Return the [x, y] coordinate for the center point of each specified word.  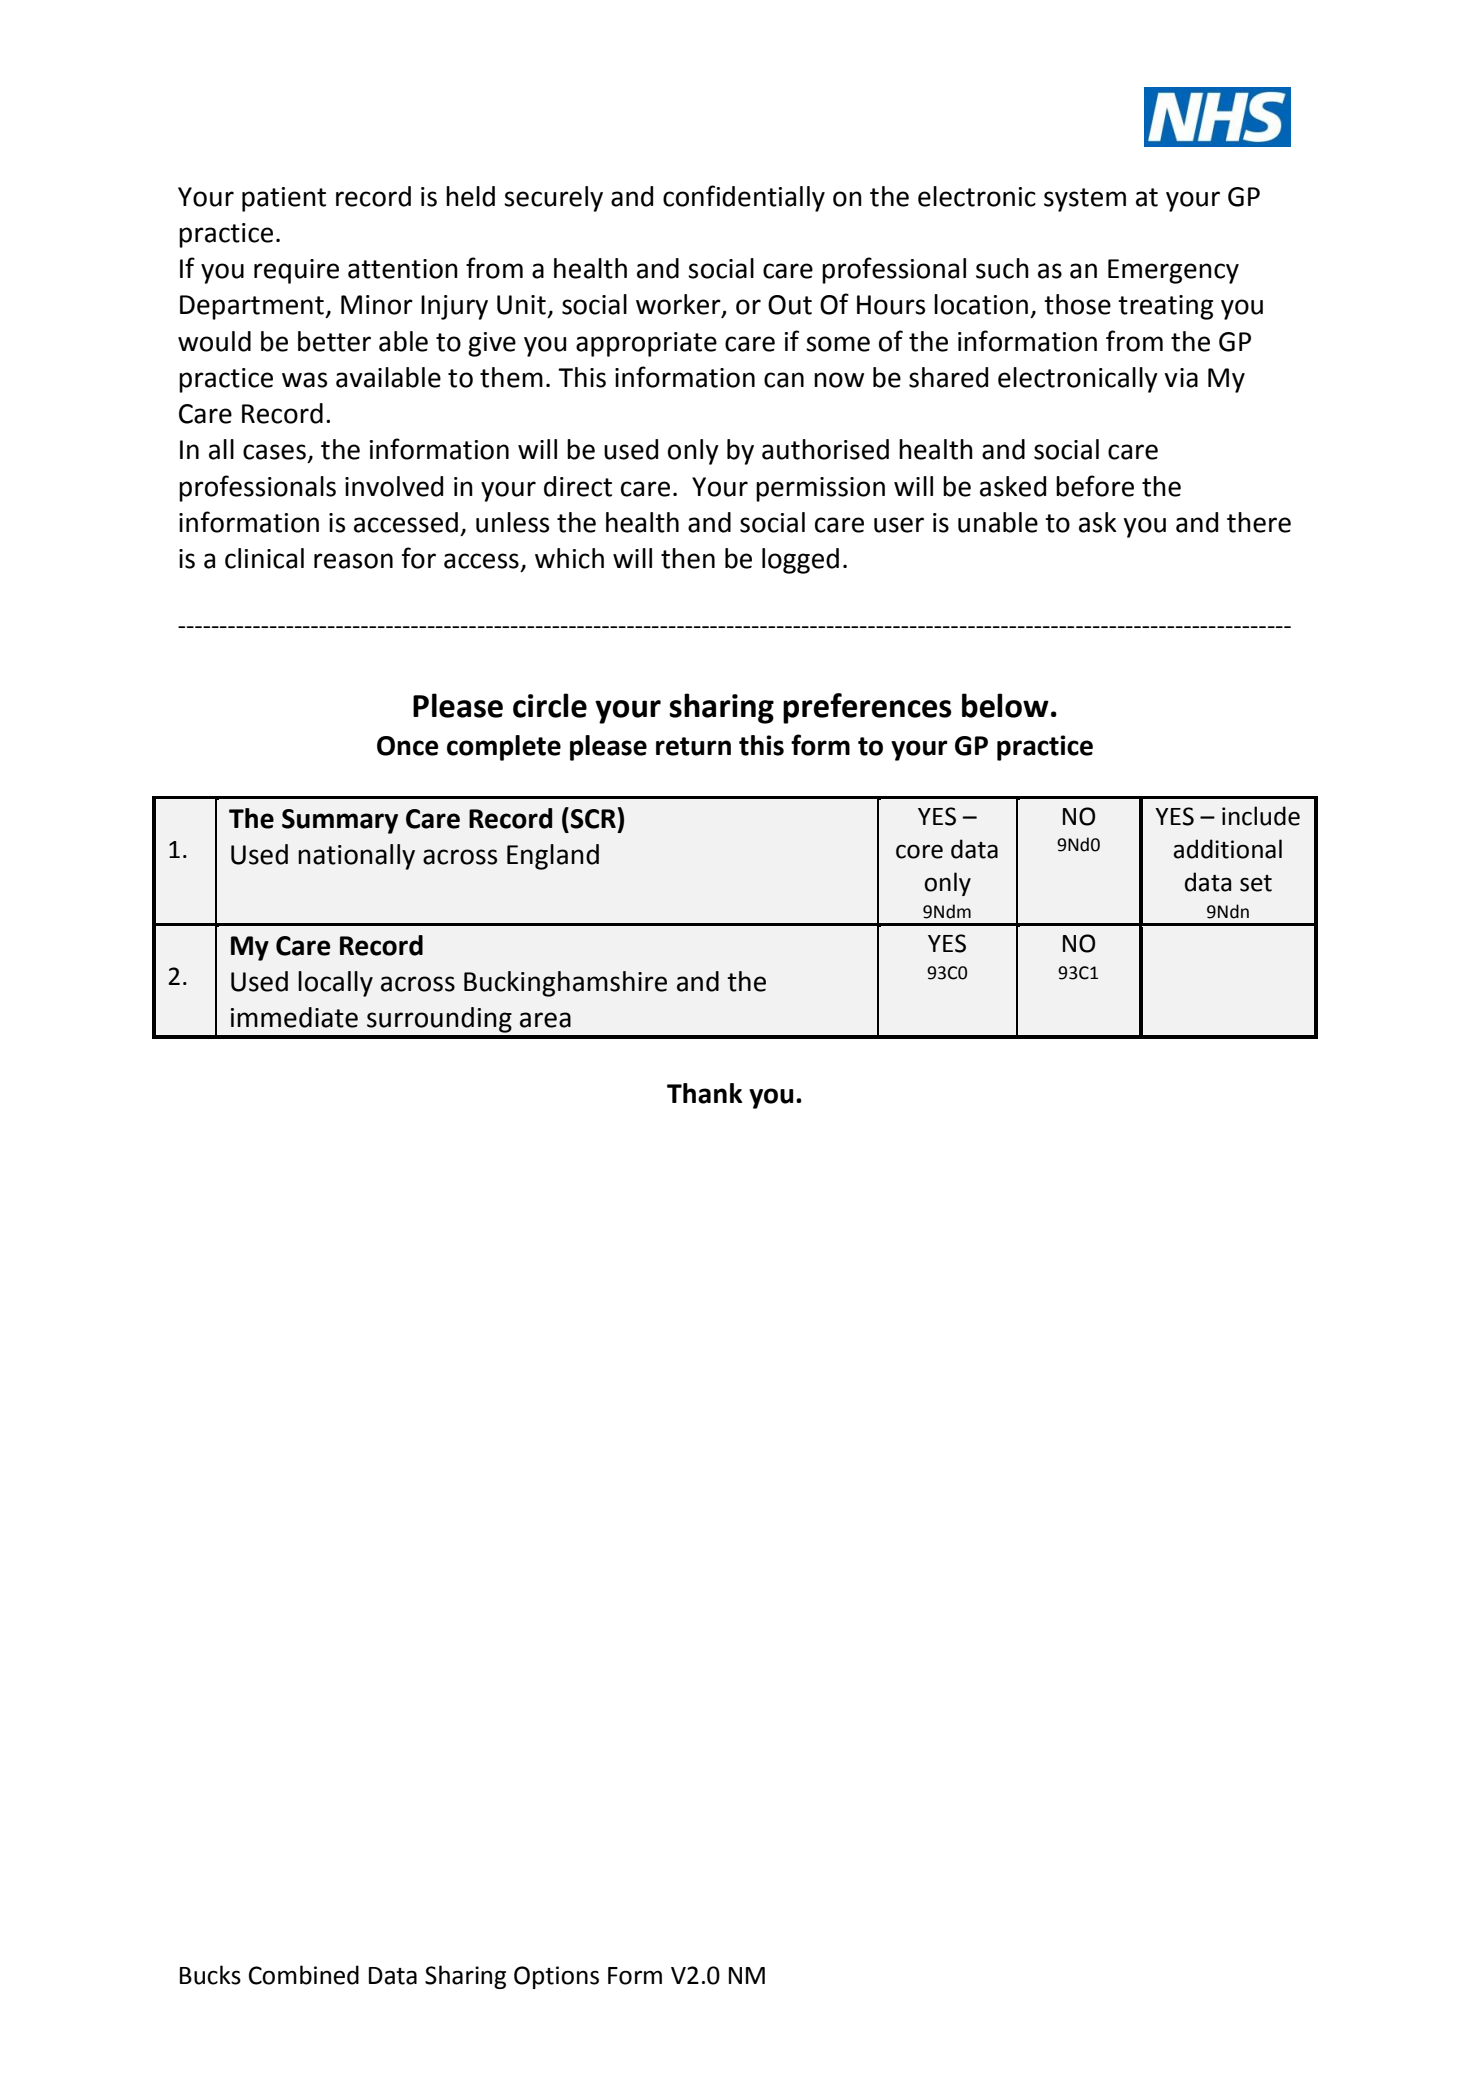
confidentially [744, 198]
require [296, 271]
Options [556, 1977]
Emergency [1173, 271]
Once [408, 746]
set [1256, 883]
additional [1227, 849]
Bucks [210, 1975]
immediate [294, 1017]
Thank [704, 1093]
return [693, 746]
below [1005, 705]
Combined [304, 1975]
